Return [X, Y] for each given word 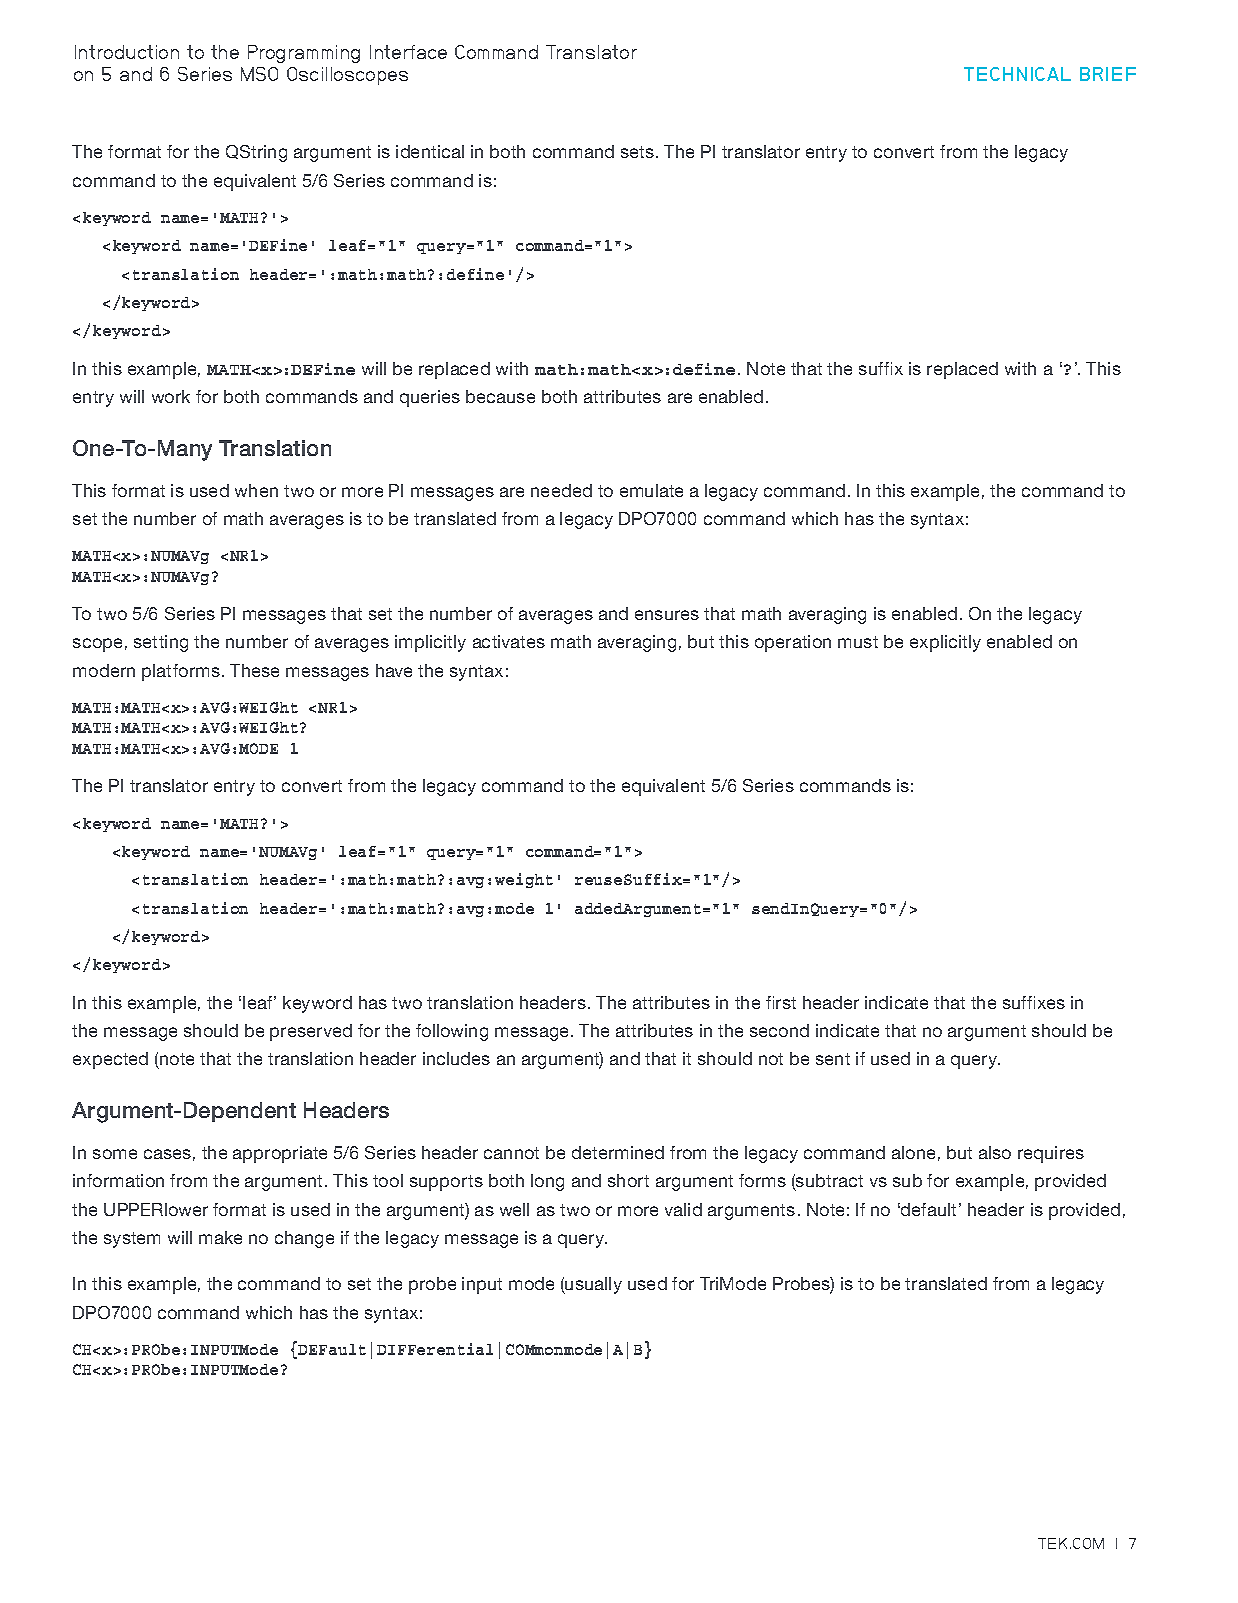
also [995, 1152]
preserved [311, 1032]
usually [593, 1285]
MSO [259, 74]
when [256, 490]
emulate [651, 490]
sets [639, 152]
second [779, 1030]
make [220, 1237]
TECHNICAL [1017, 74]
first [781, 1002]
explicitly [945, 643]
